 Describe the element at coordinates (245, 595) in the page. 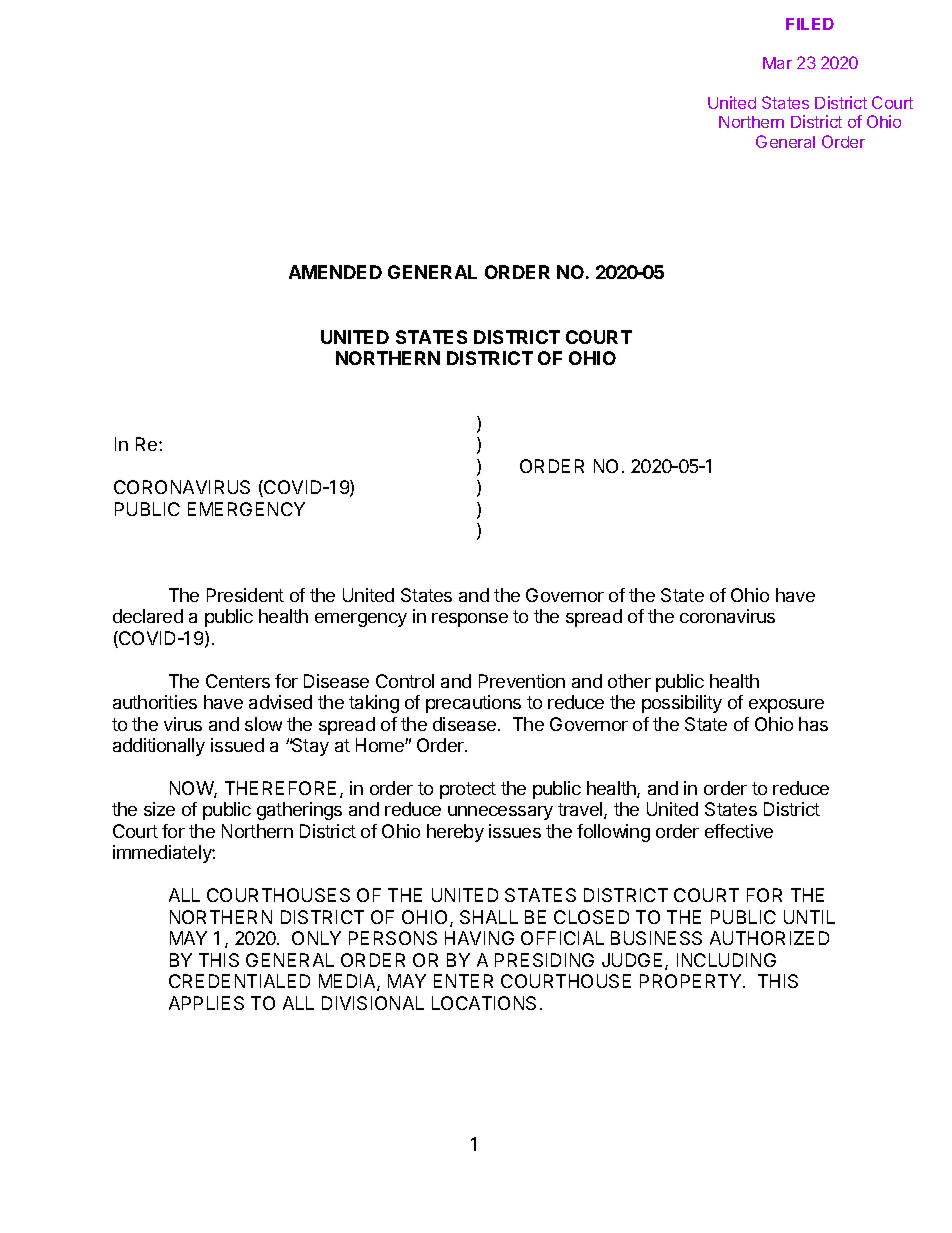

I see `President` at that location.
